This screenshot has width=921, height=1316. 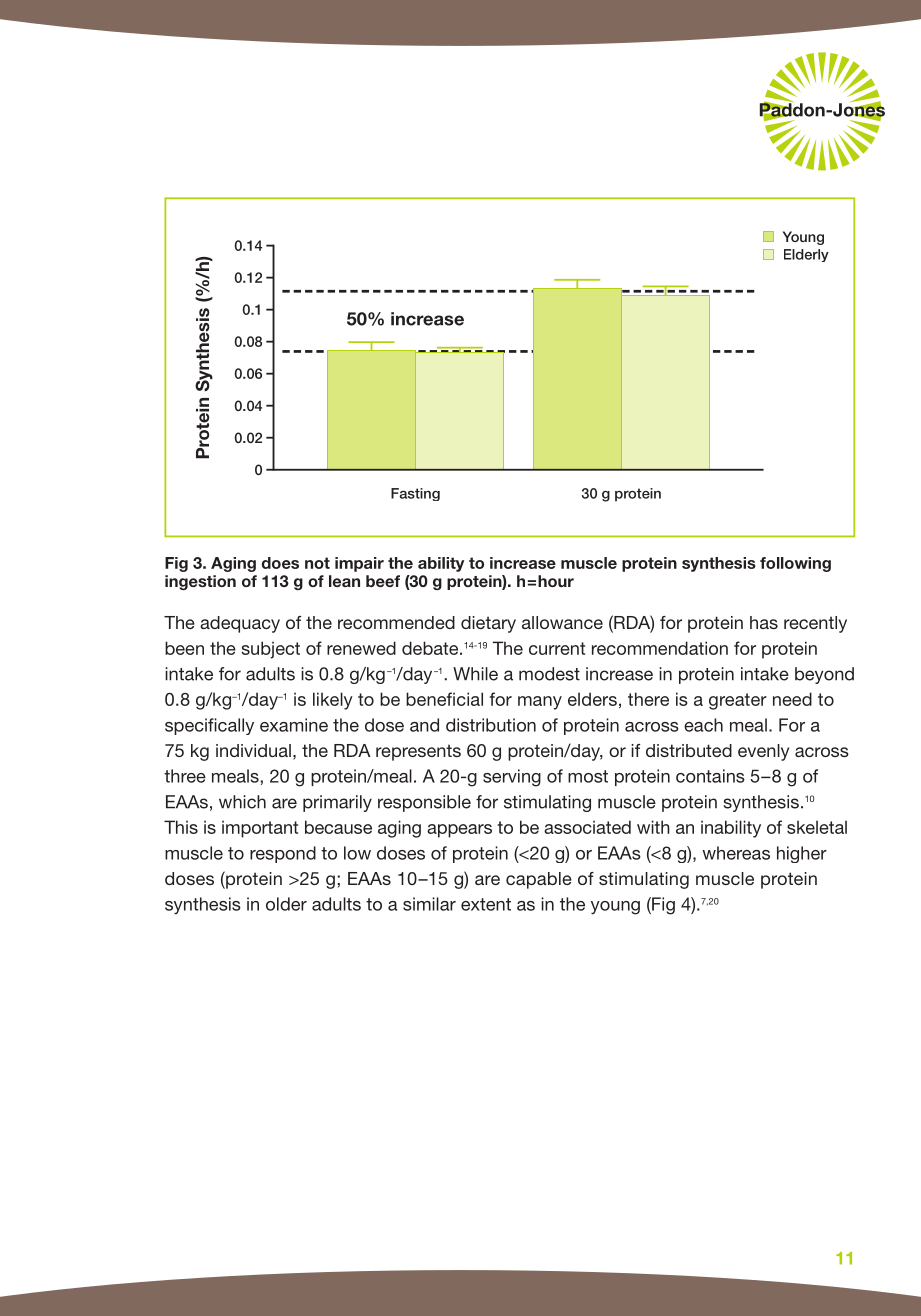 I want to click on dietary, so click(x=488, y=624).
